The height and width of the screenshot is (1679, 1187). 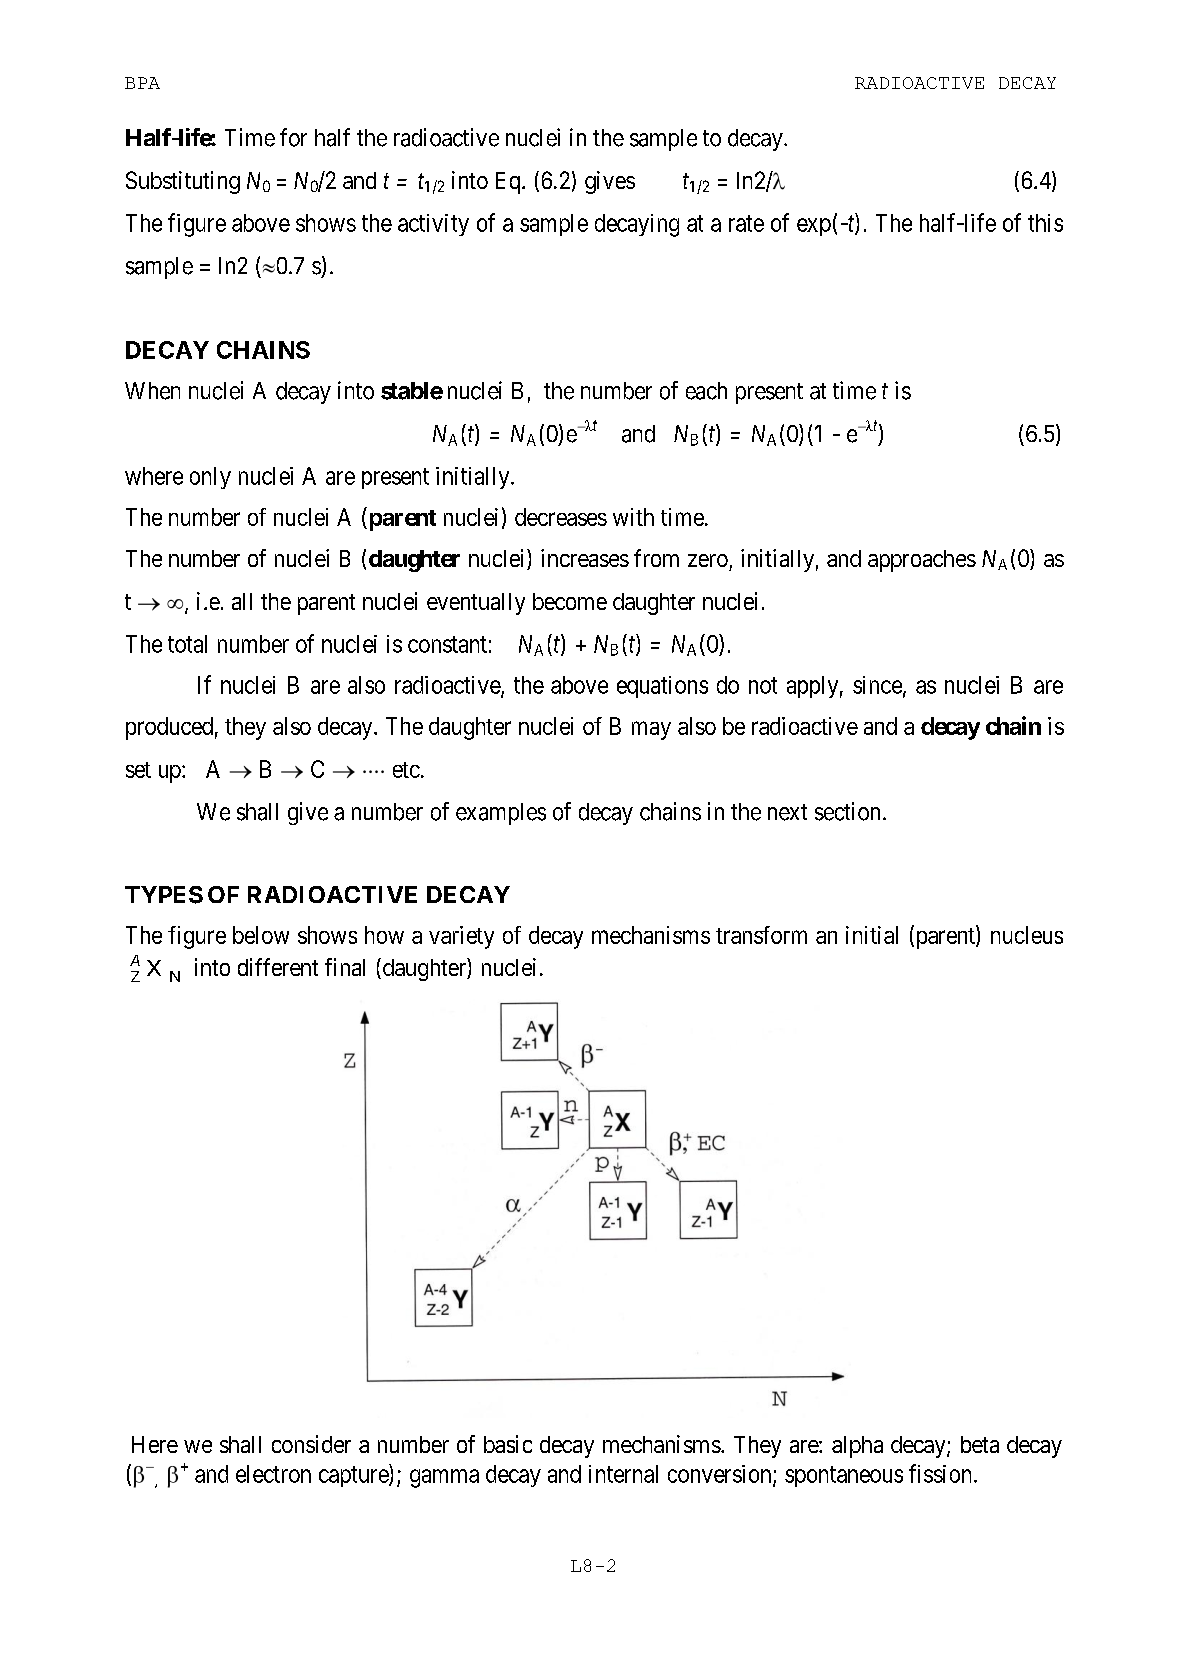 What do you see at coordinates (1045, 223) in the screenshot?
I see `this` at bounding box center [1045, 223].
